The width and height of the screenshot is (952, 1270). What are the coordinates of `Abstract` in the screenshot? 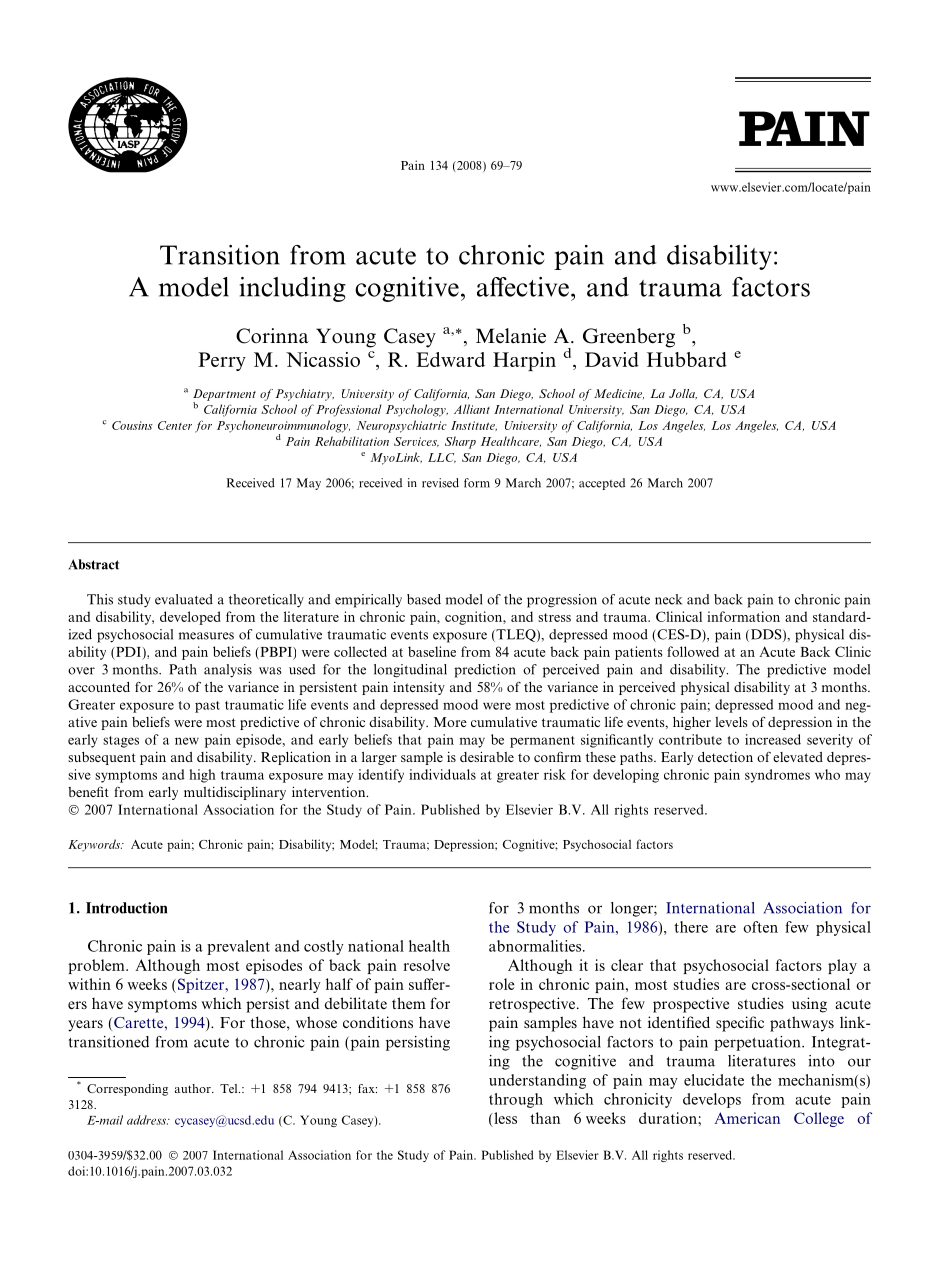 It's located at (93, 564).
